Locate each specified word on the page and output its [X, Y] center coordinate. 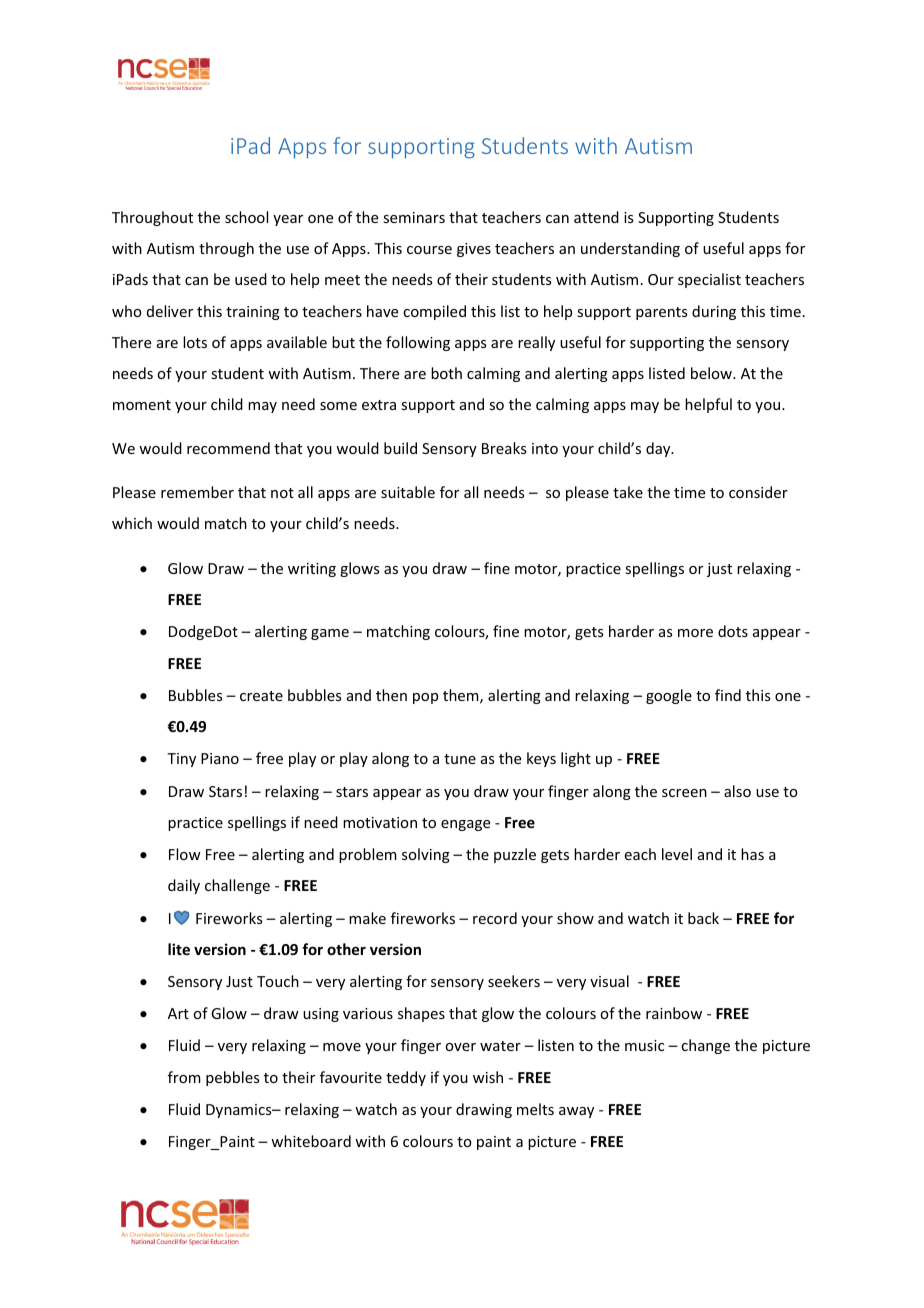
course [429, 250]
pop [425, 698]
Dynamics [240, 1111]
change [705, 1046]
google [669, 696]
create [261, 696]
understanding [630, 249]
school [246, 217]
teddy [406, 1078]
